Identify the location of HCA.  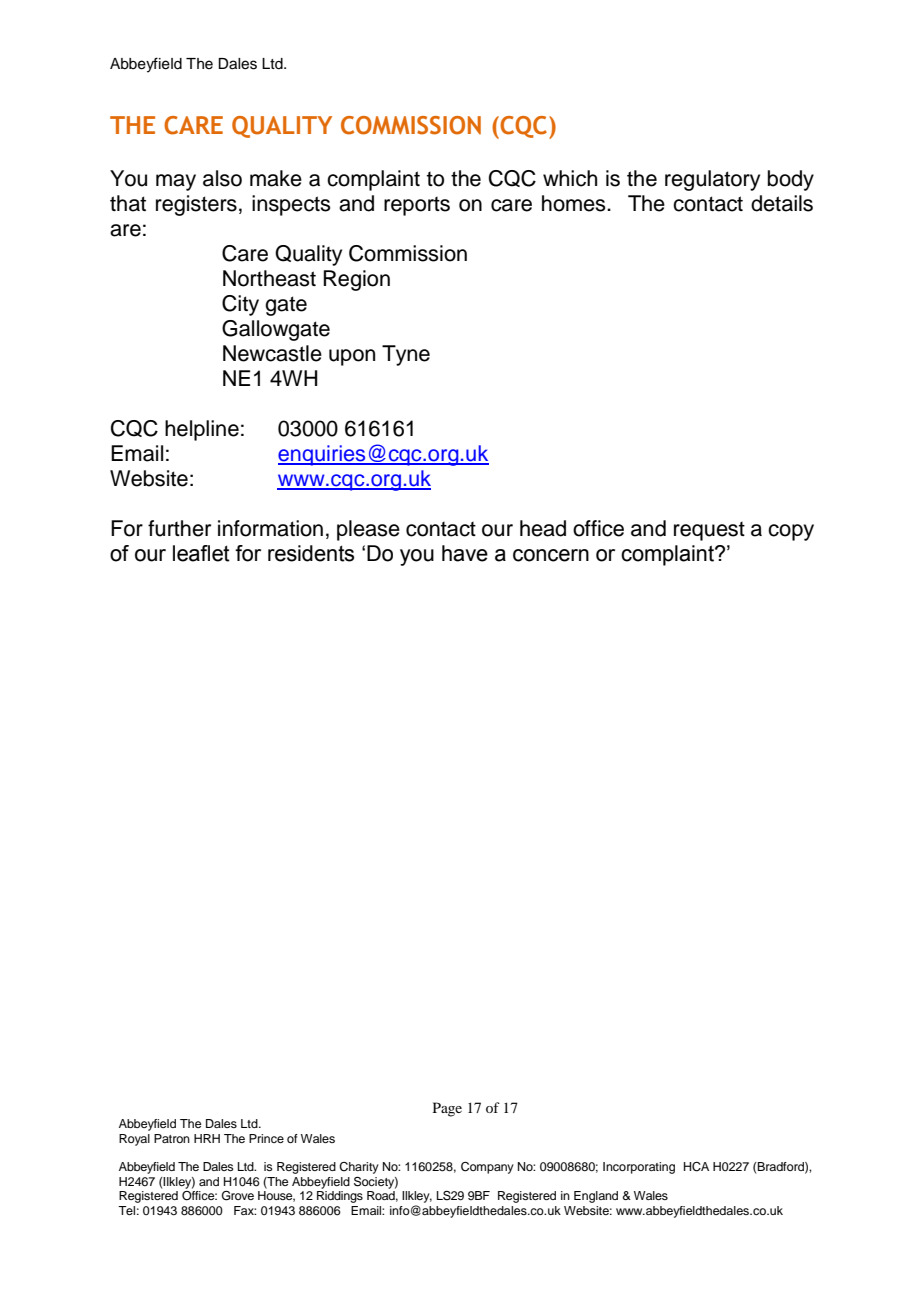
(696, 1167).
